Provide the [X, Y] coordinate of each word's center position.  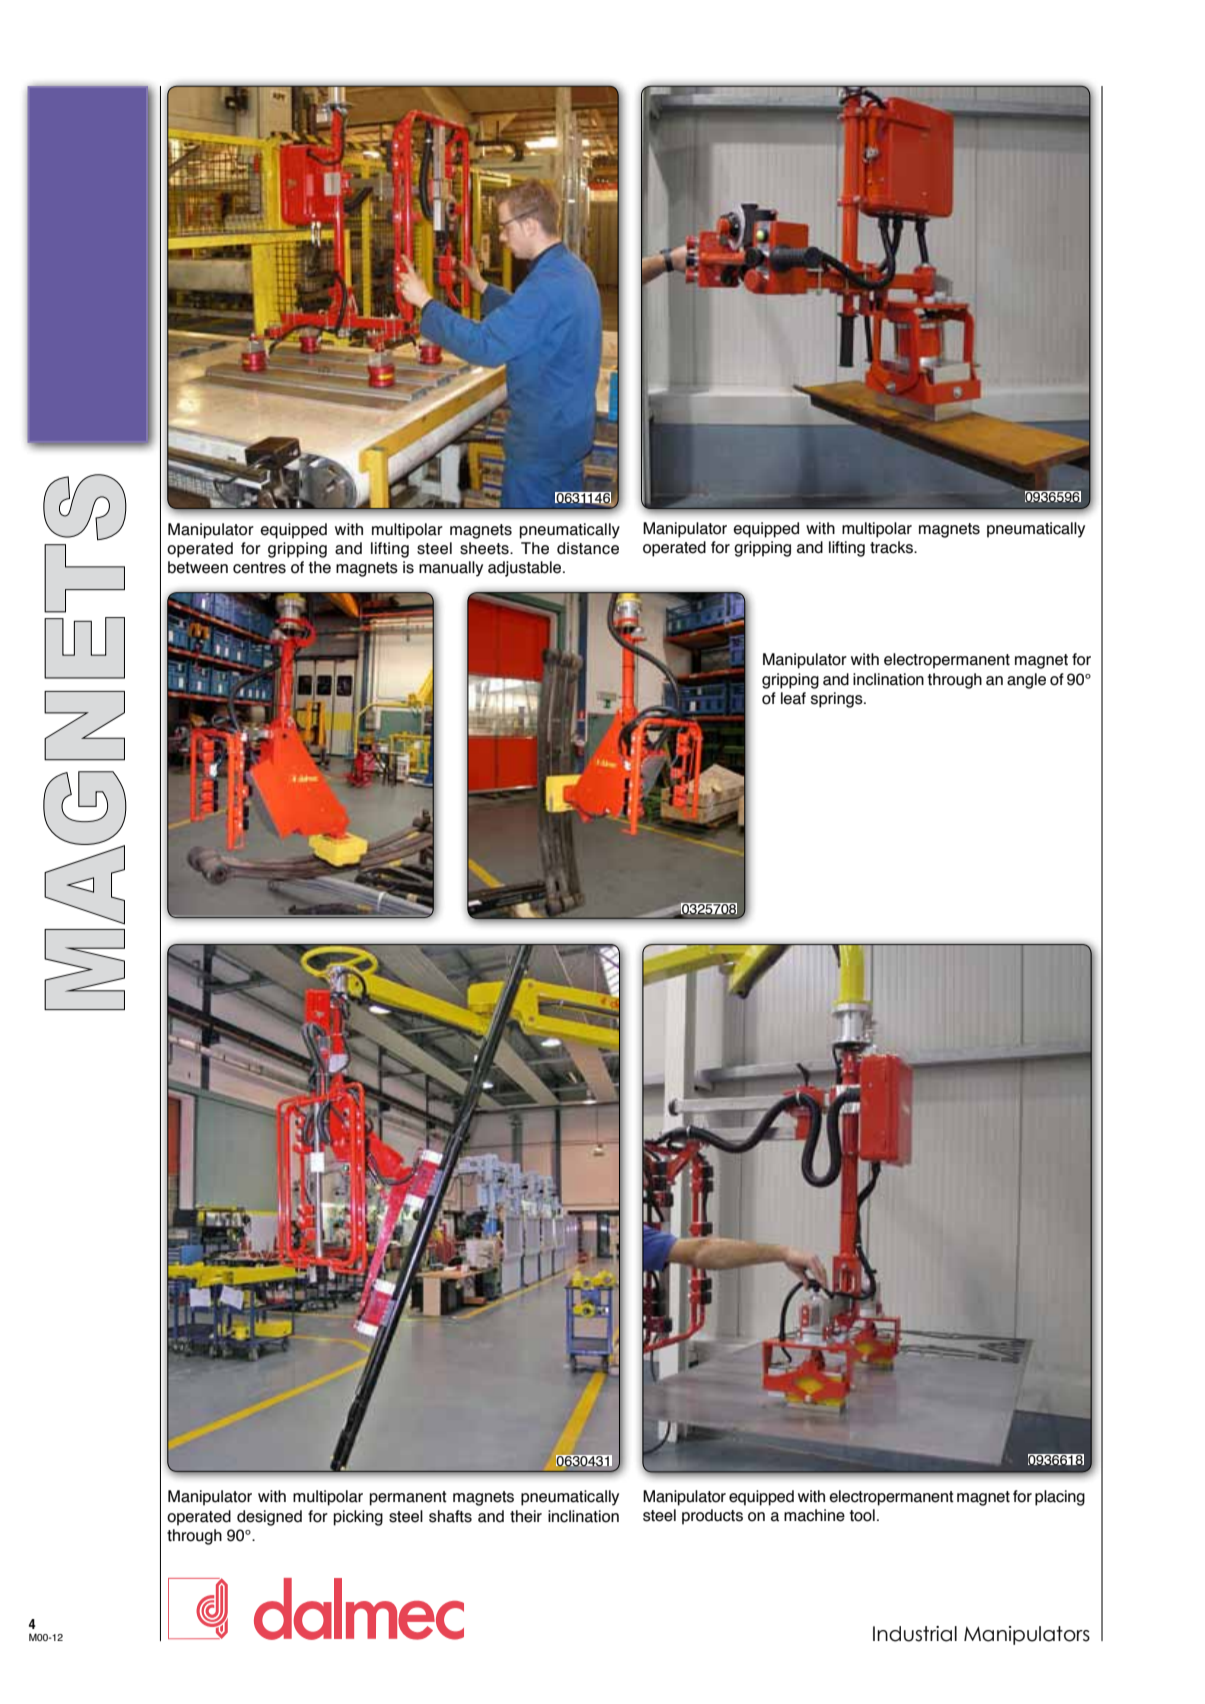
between [198, 567]
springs [838, 700]
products [712, 1517]
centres [259, 568]
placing [1060, 1498]
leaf [793, 698]
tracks [892, 547]
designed [269, 1518]
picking [358, 1518]
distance [588, 548]
